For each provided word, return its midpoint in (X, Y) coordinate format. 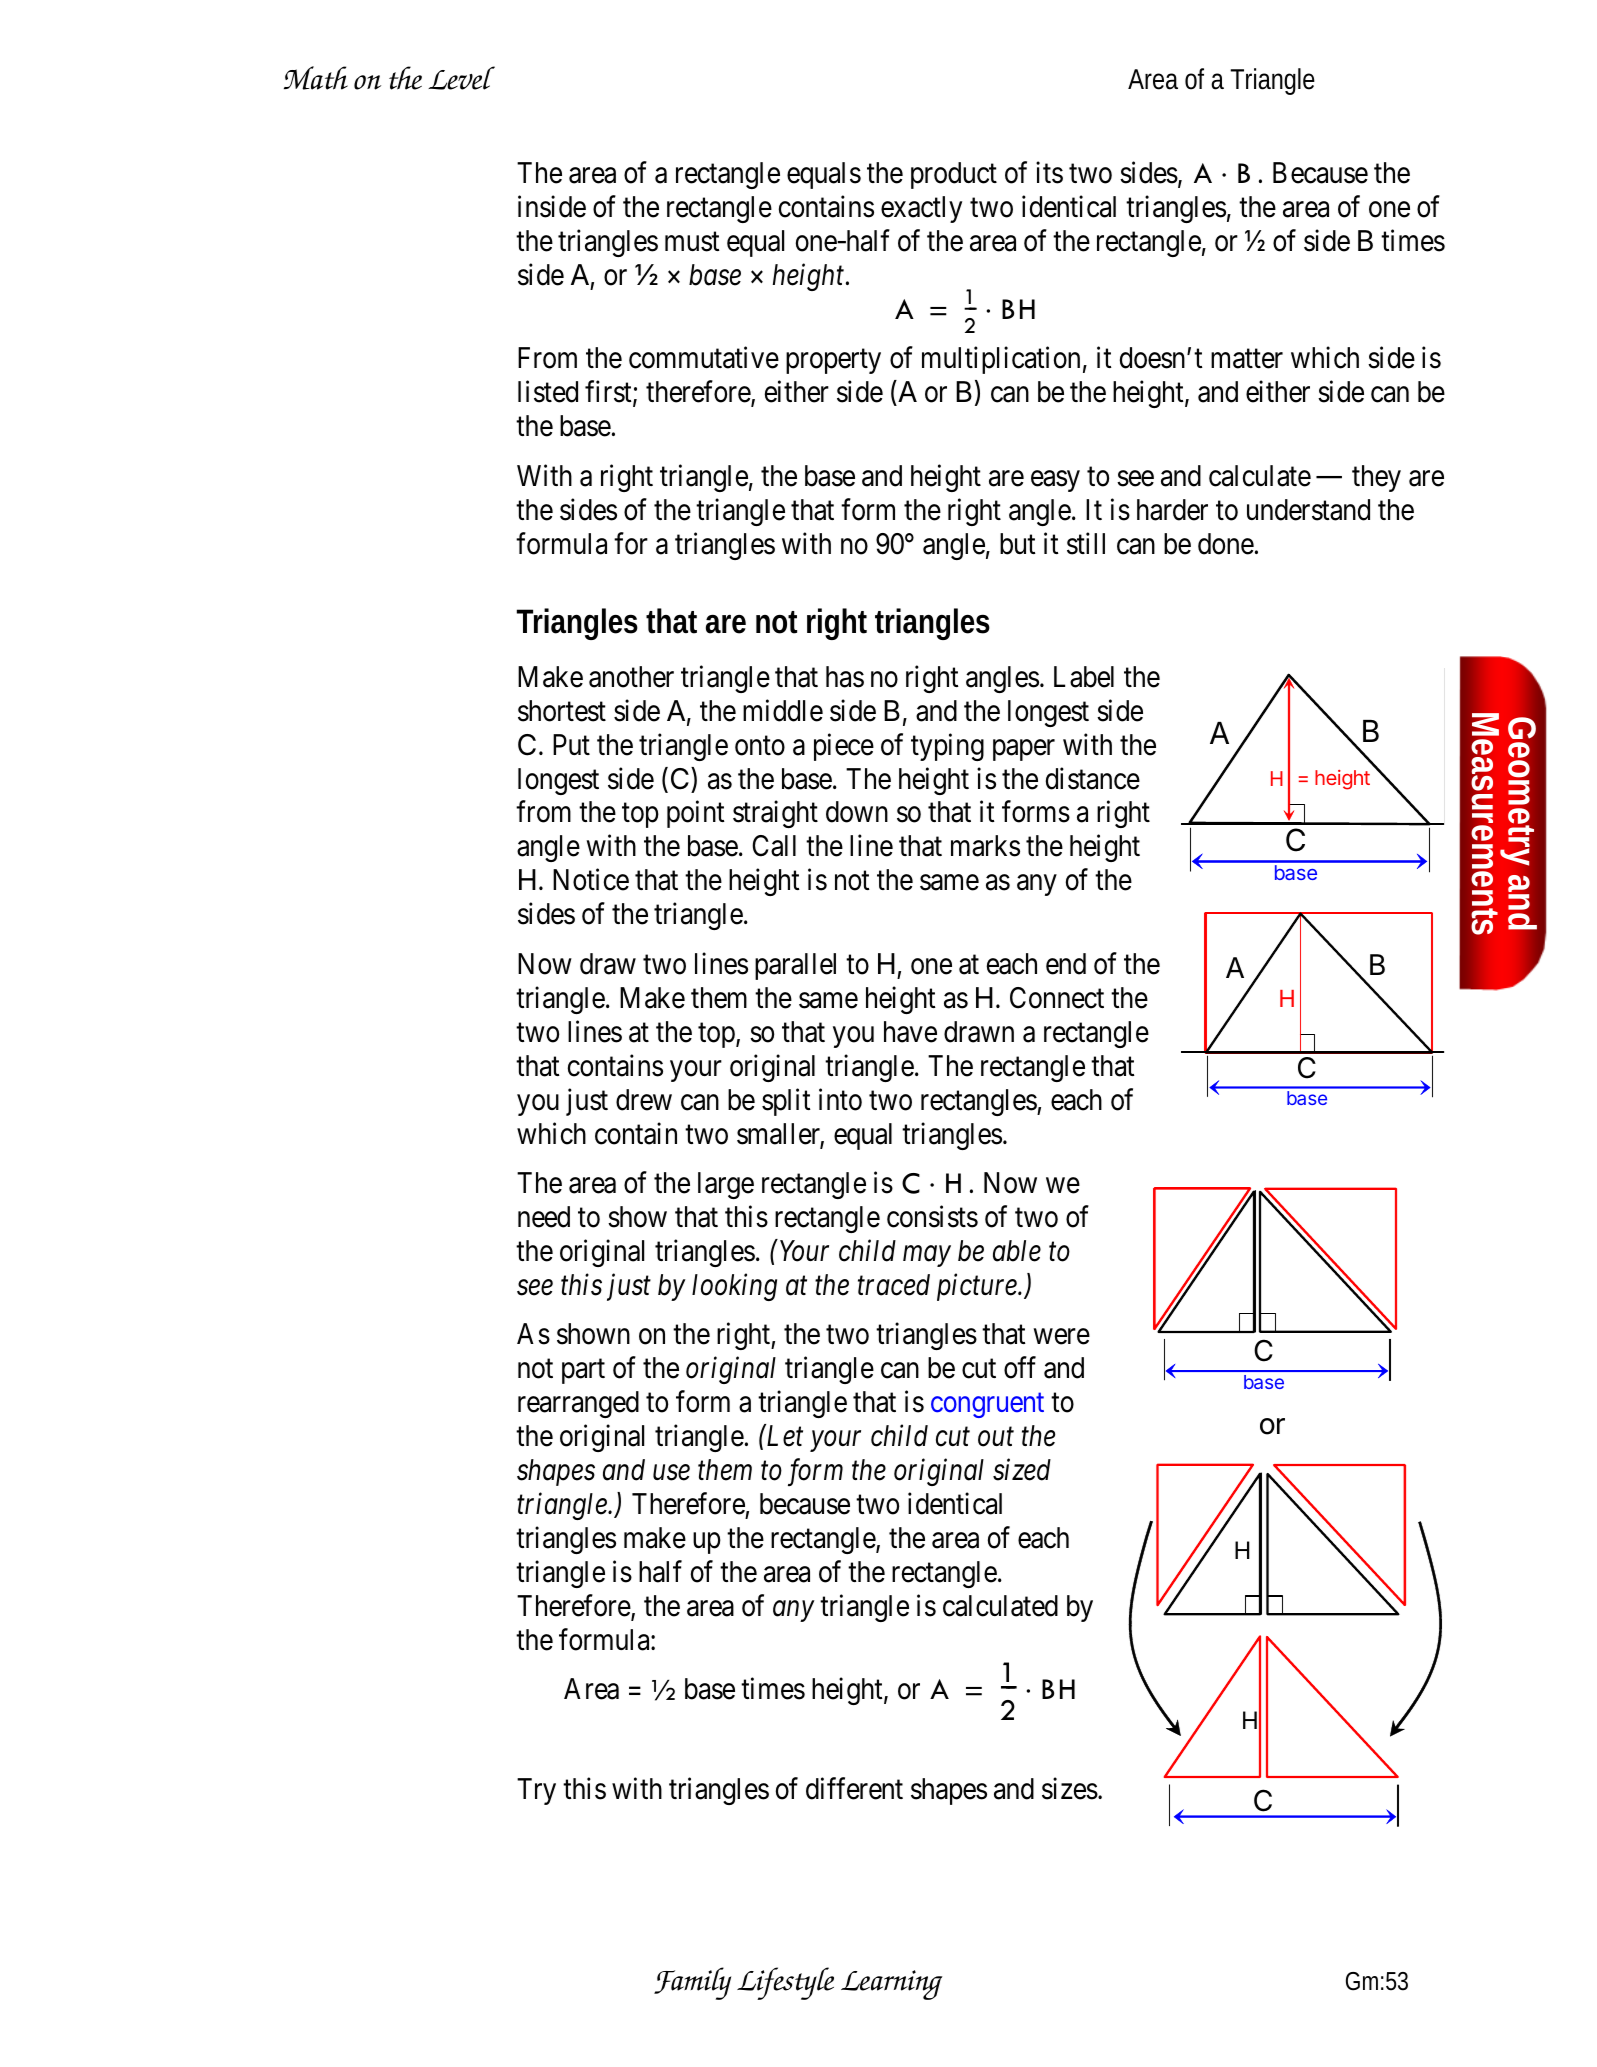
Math (316, 78)
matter (1247, 359)
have (910, 1032)
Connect (1057, 998)
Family (692, 1983)
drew (644, 1100)
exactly (921, 209)
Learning (891, 1985)
